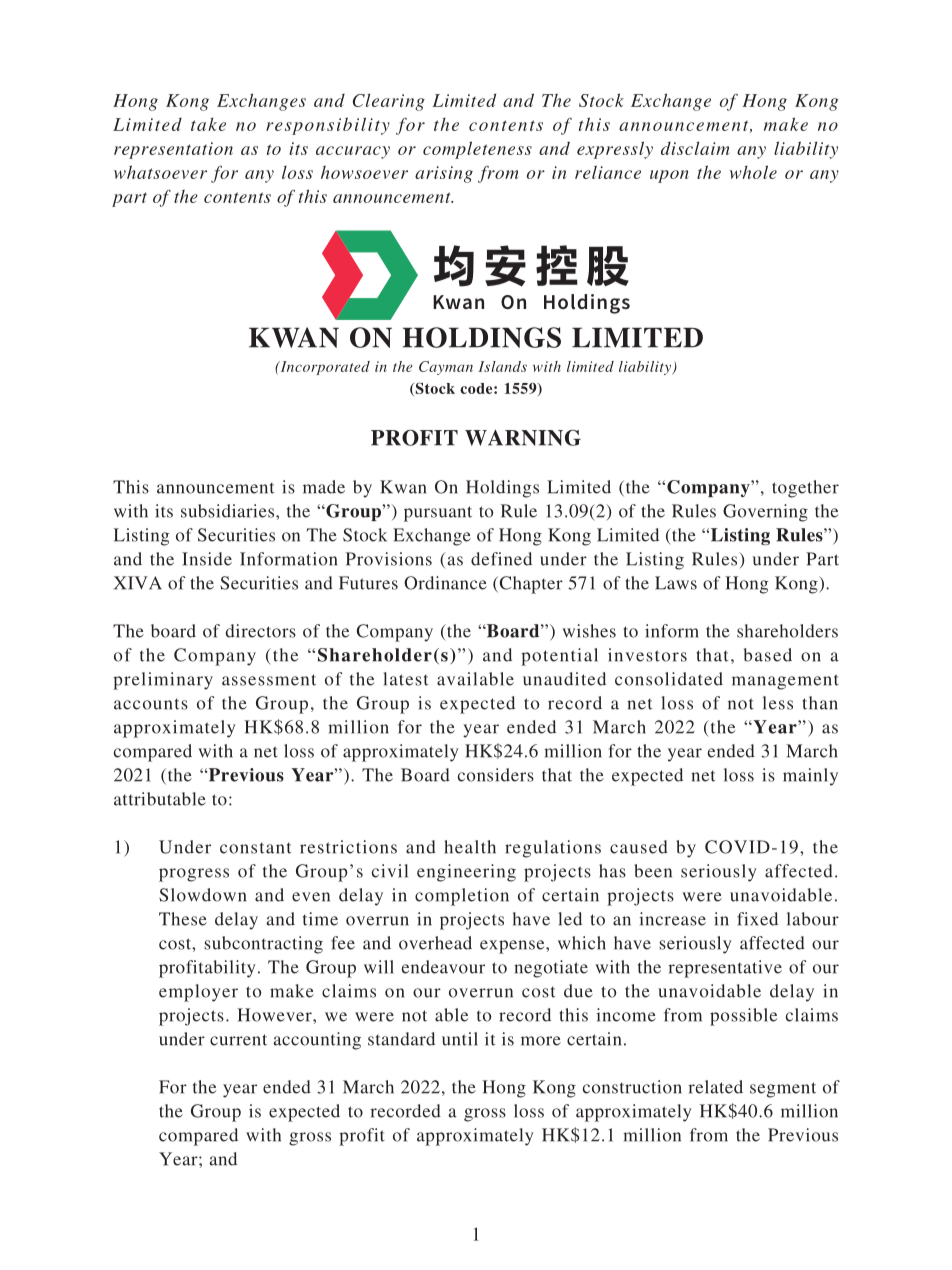 This screenshot has width=952, height=1270. I want to click on disclaim, so click(695, 148).
